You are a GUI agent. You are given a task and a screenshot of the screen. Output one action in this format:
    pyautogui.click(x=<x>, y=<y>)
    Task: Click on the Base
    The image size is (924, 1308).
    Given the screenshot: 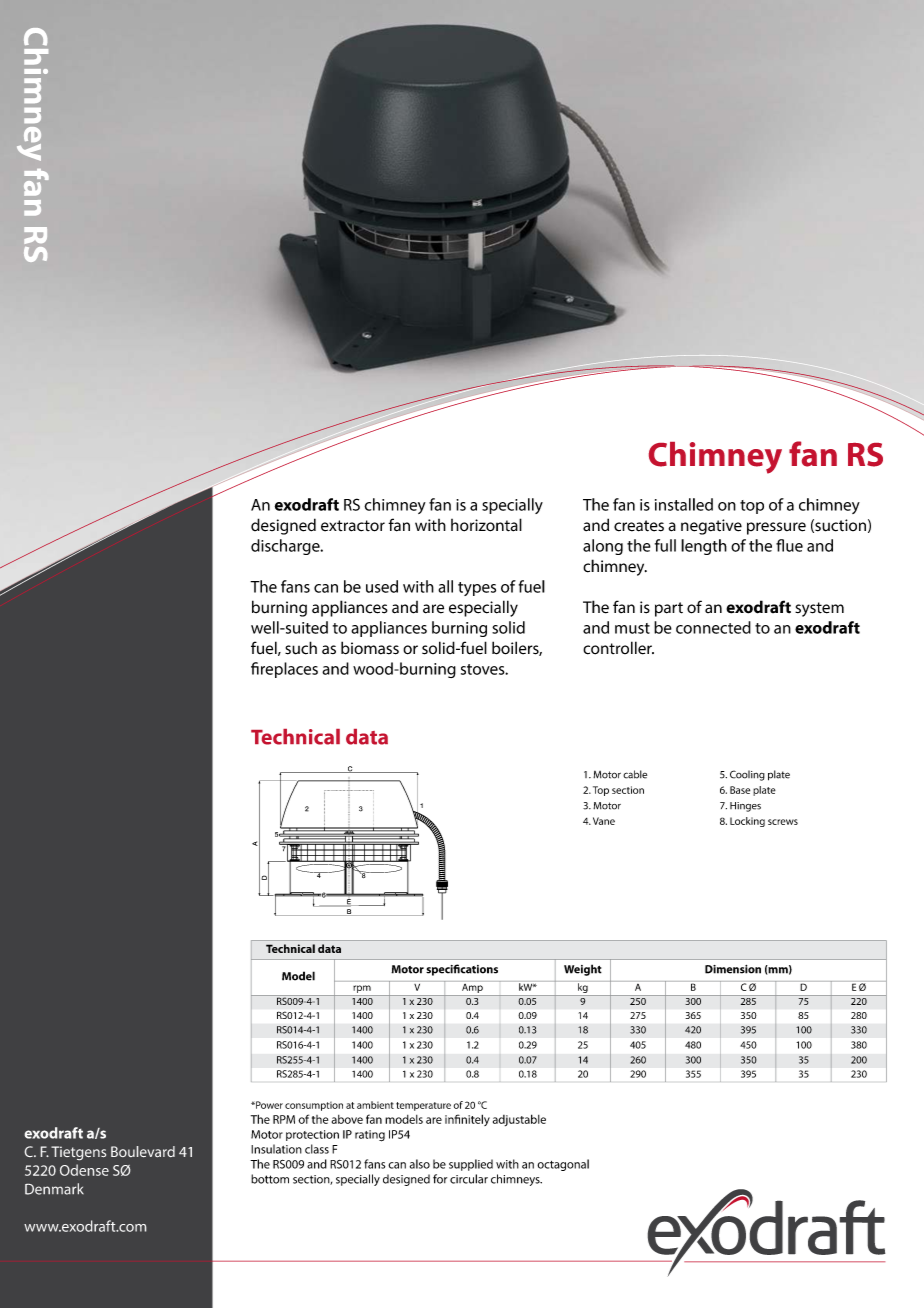 What is the action you would take?
    pyautogui.click(x=740, y=790)
